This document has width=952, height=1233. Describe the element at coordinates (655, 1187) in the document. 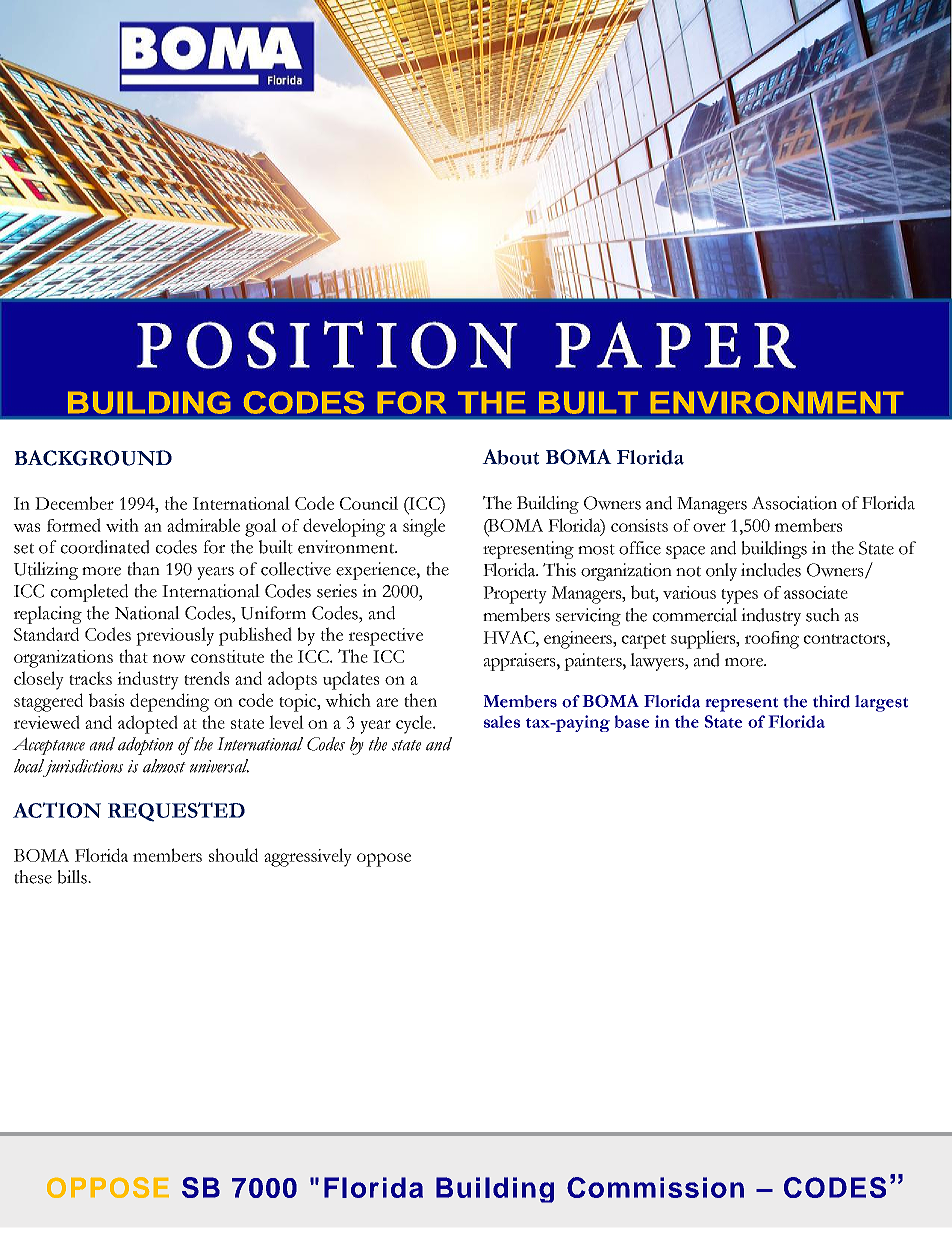

I see `Commission` at that location.
